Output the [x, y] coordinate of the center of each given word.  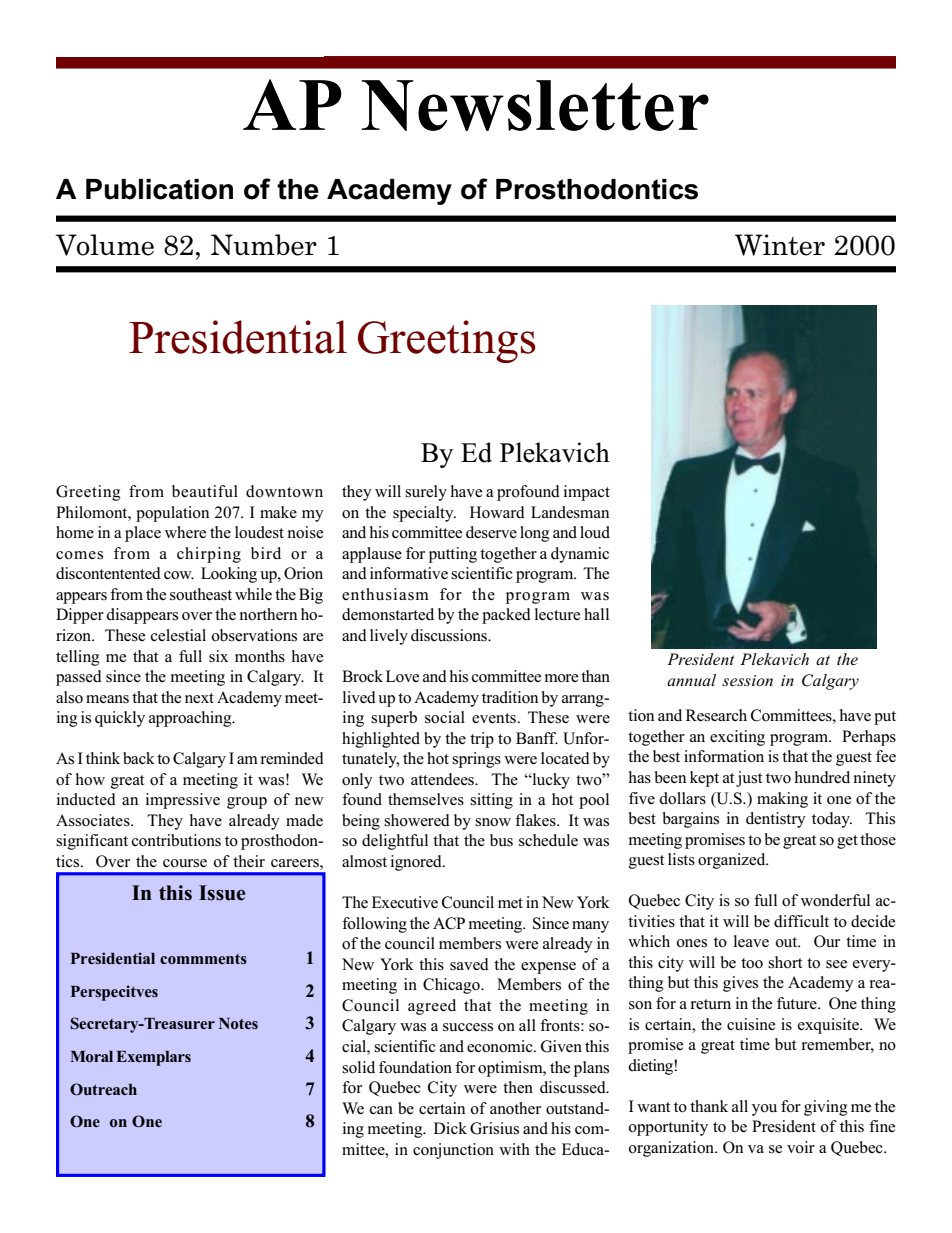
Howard [497, 512]
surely [426, 493]
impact [587, 493]
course [185, 863]
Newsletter [535, 105]
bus [501, 840]
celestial [178, 635]
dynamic [580, 555]
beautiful [205, 491]
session [747, 680]
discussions [450, 635]
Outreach [103, 1089]
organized [733, 861]
